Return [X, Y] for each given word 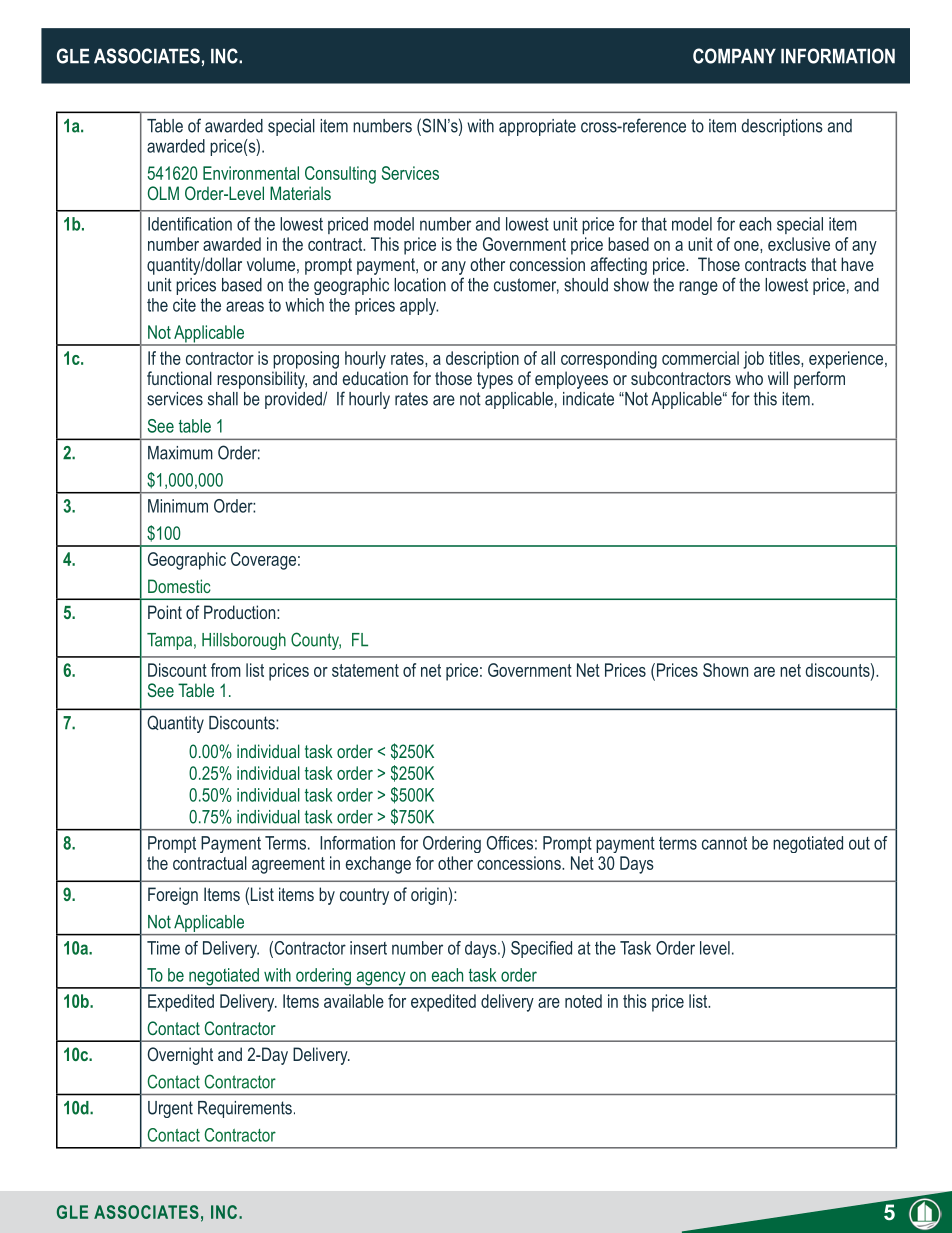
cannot [724, 843]
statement [365, 670]
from [226, 670]
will [778, 378]
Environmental [251, 173]
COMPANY [734, 56]
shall [223, 399]
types [495, 380]
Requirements [245, 1109]
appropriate [537, 127]
